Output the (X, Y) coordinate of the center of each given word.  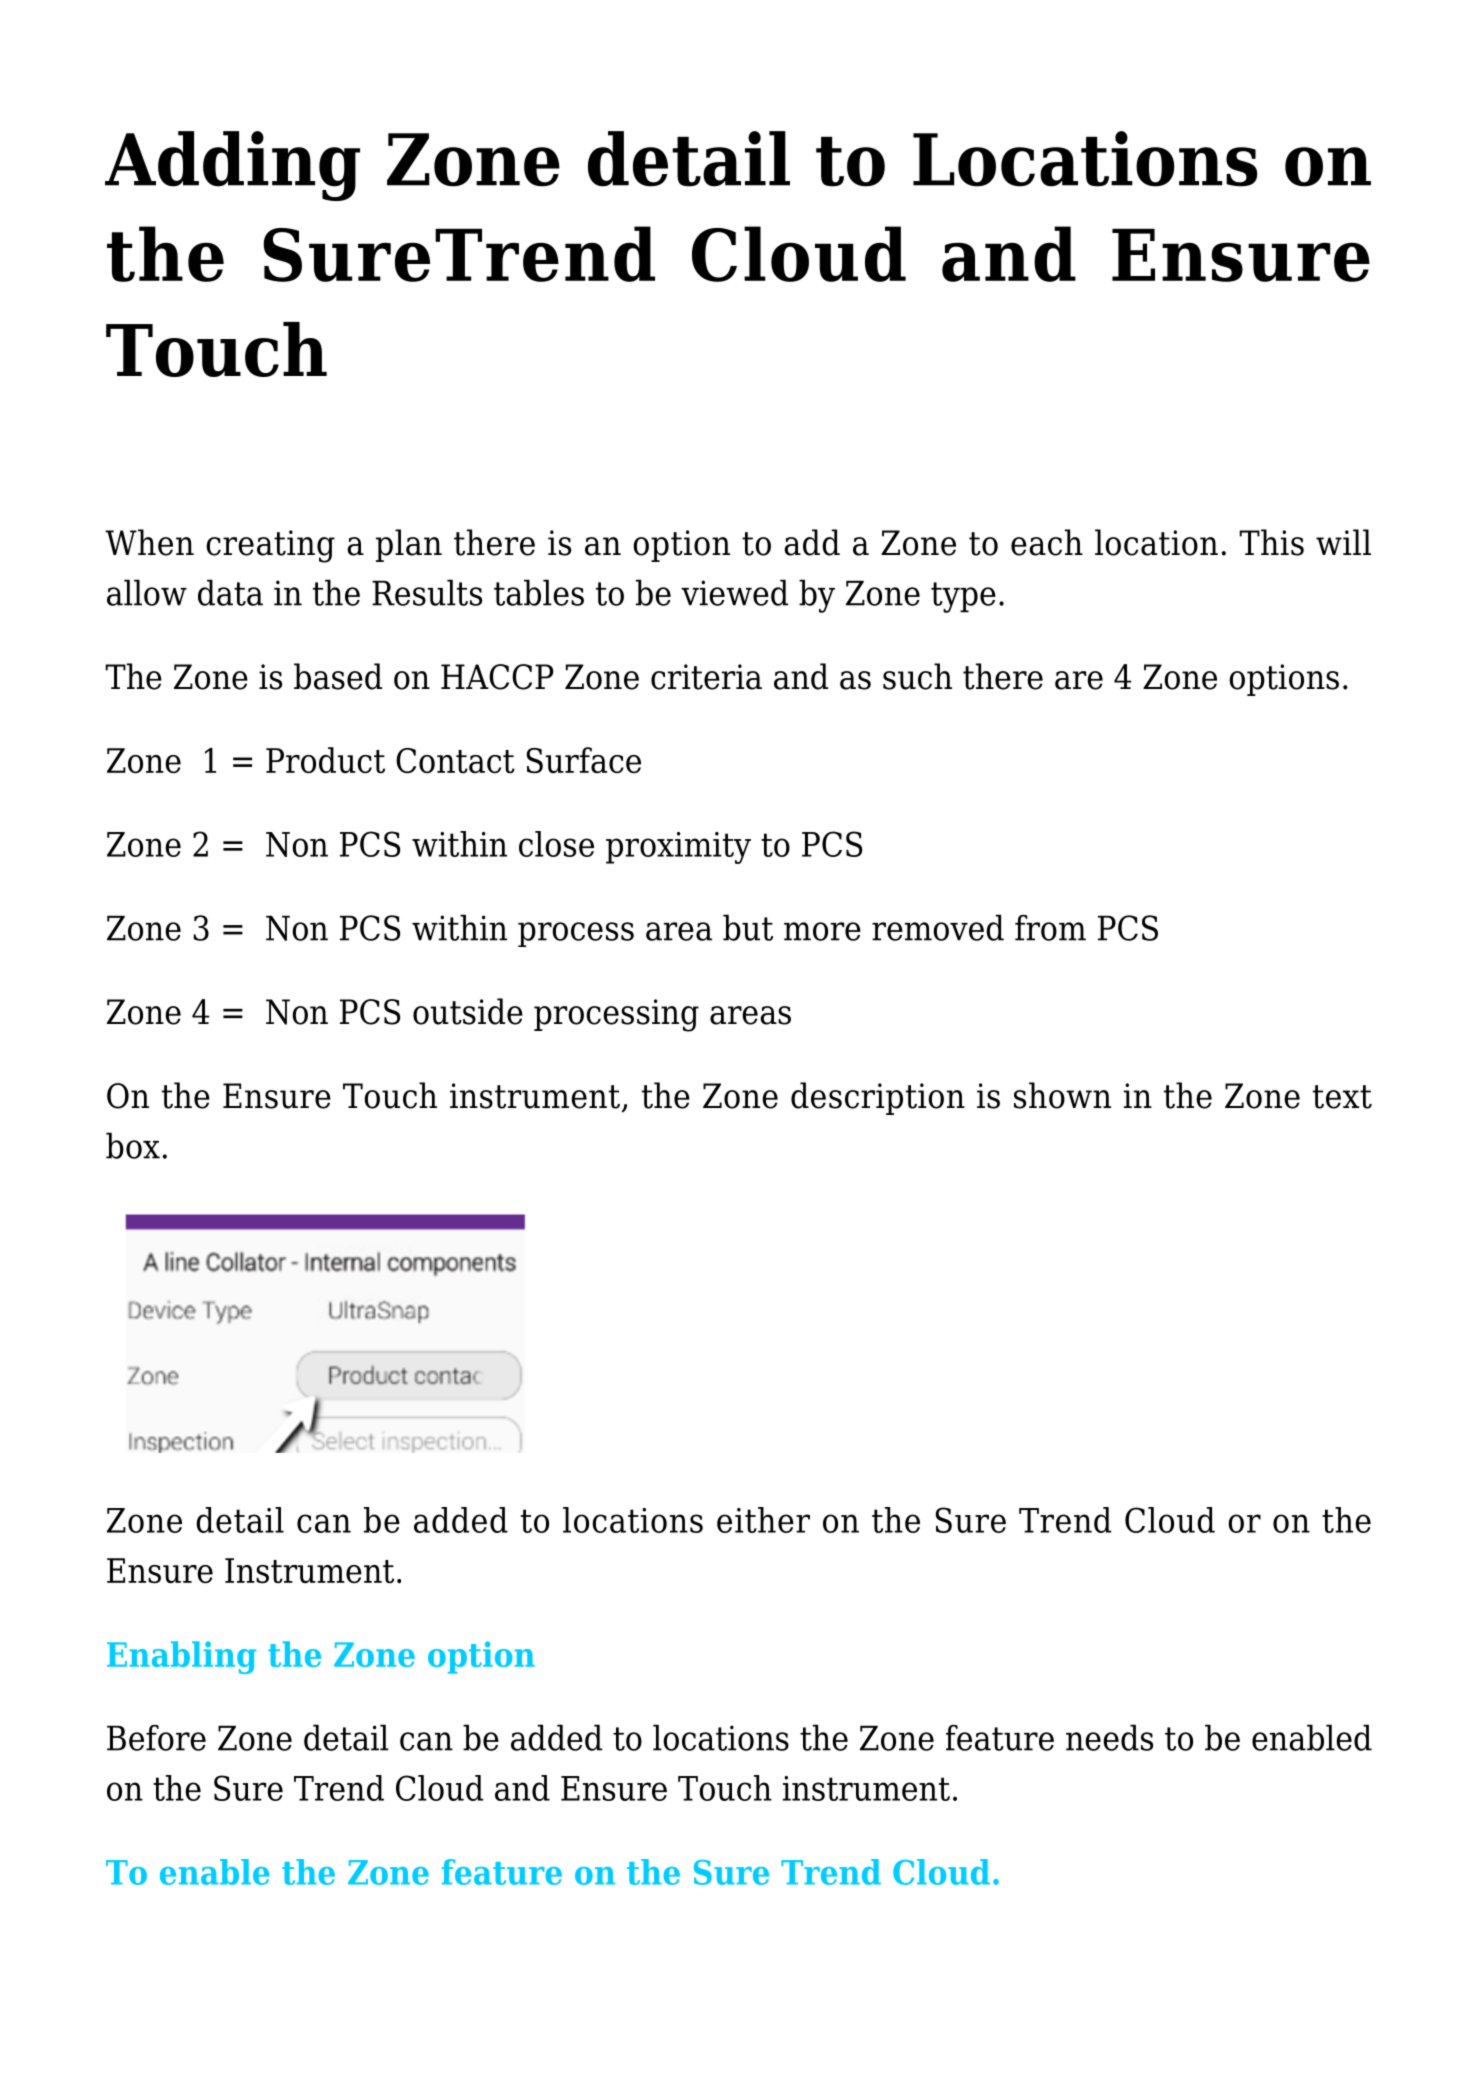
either (763, 1520)
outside (468, 1011)
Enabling (181, 1657)
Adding (232, 166)
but (748, 927)
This (1271, 542)
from (1050, 928)
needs (1109, 1737)
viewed (734, 592)
